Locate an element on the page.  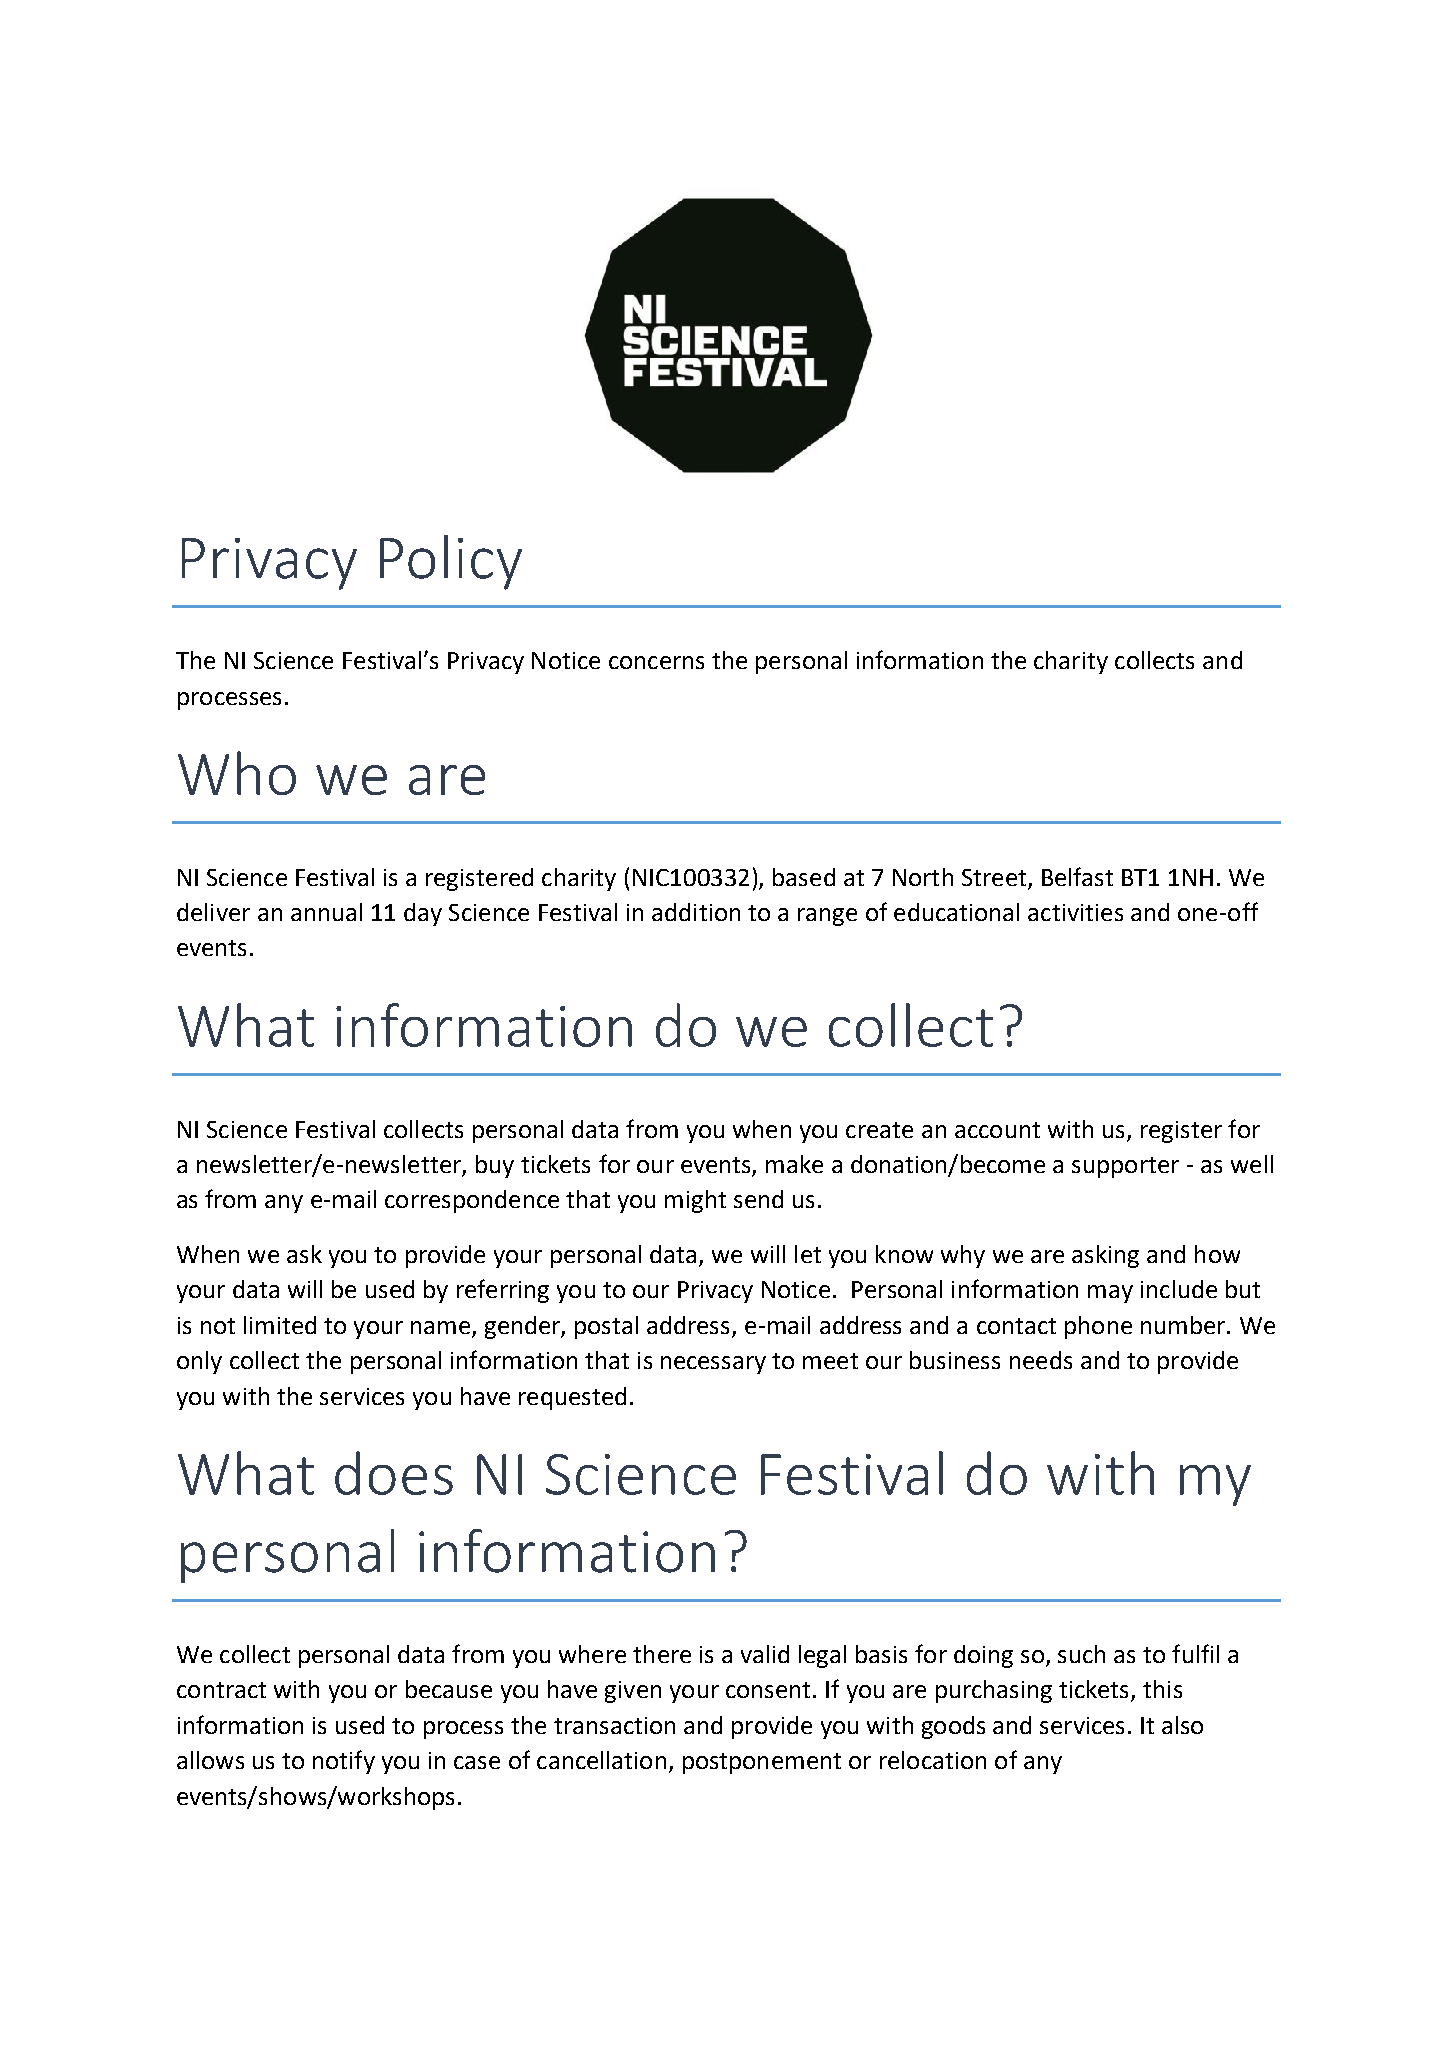
Belfast is located at coordinates (1077, 876).
